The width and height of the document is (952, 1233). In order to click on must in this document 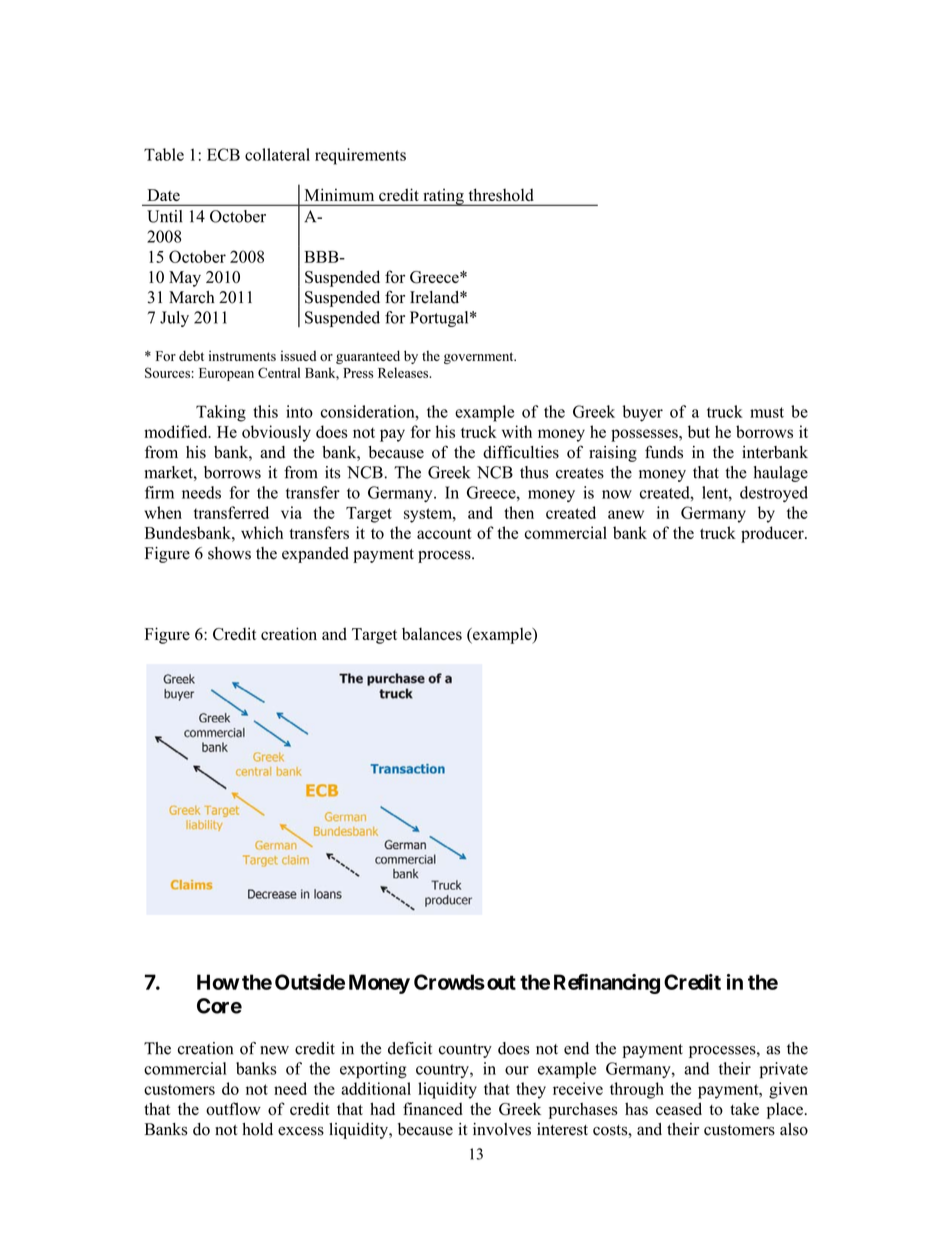, I will do `click(767, 412)`.
